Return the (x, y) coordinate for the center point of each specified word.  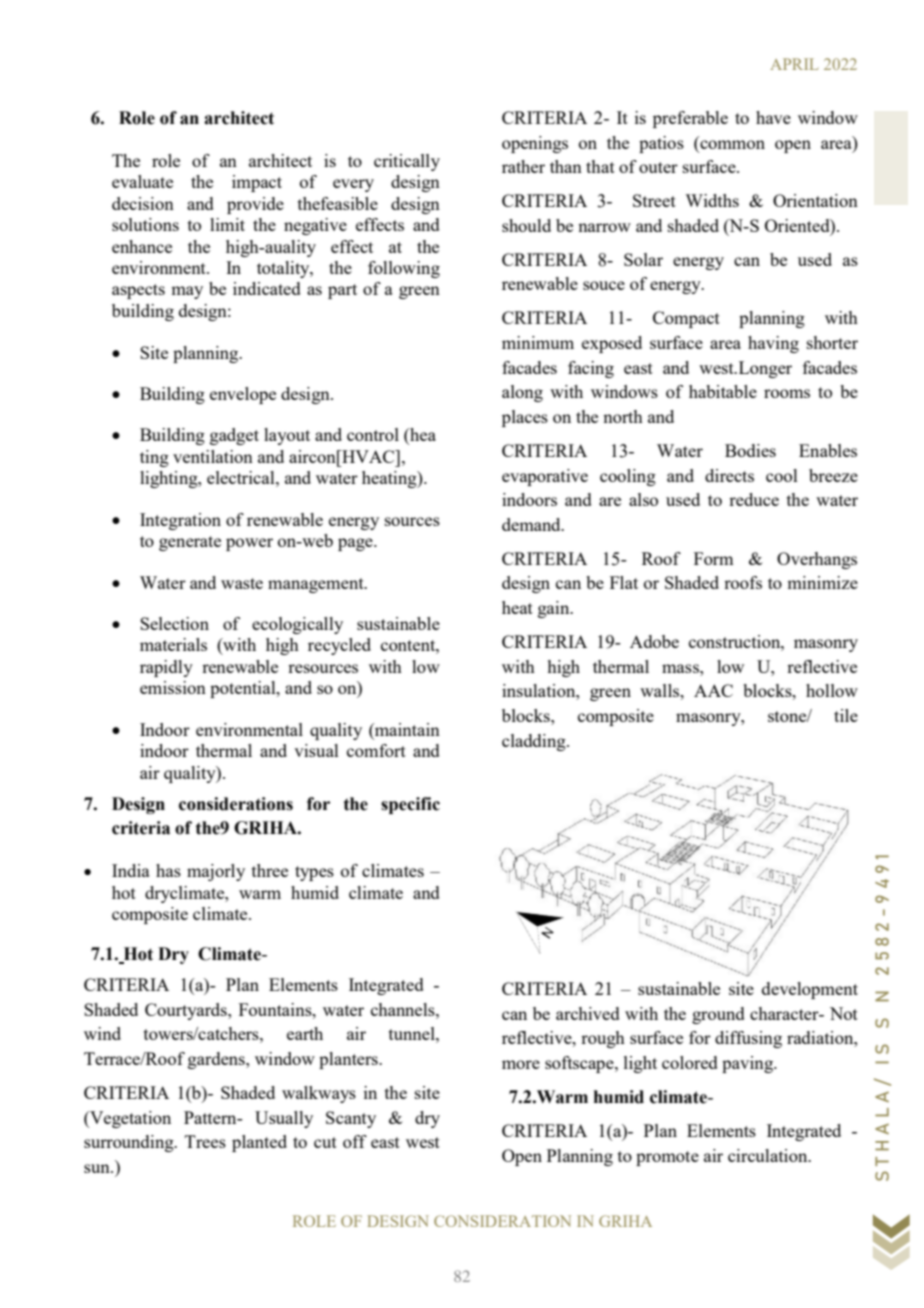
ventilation (213, 456)
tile (846, 715)
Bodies (750, 450)
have (773, 117)
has (168, 870)
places (525, 418)
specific (410, 805)
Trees (205, 1141)
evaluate (142, 181)
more (521, 1064)
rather (523, 166)
